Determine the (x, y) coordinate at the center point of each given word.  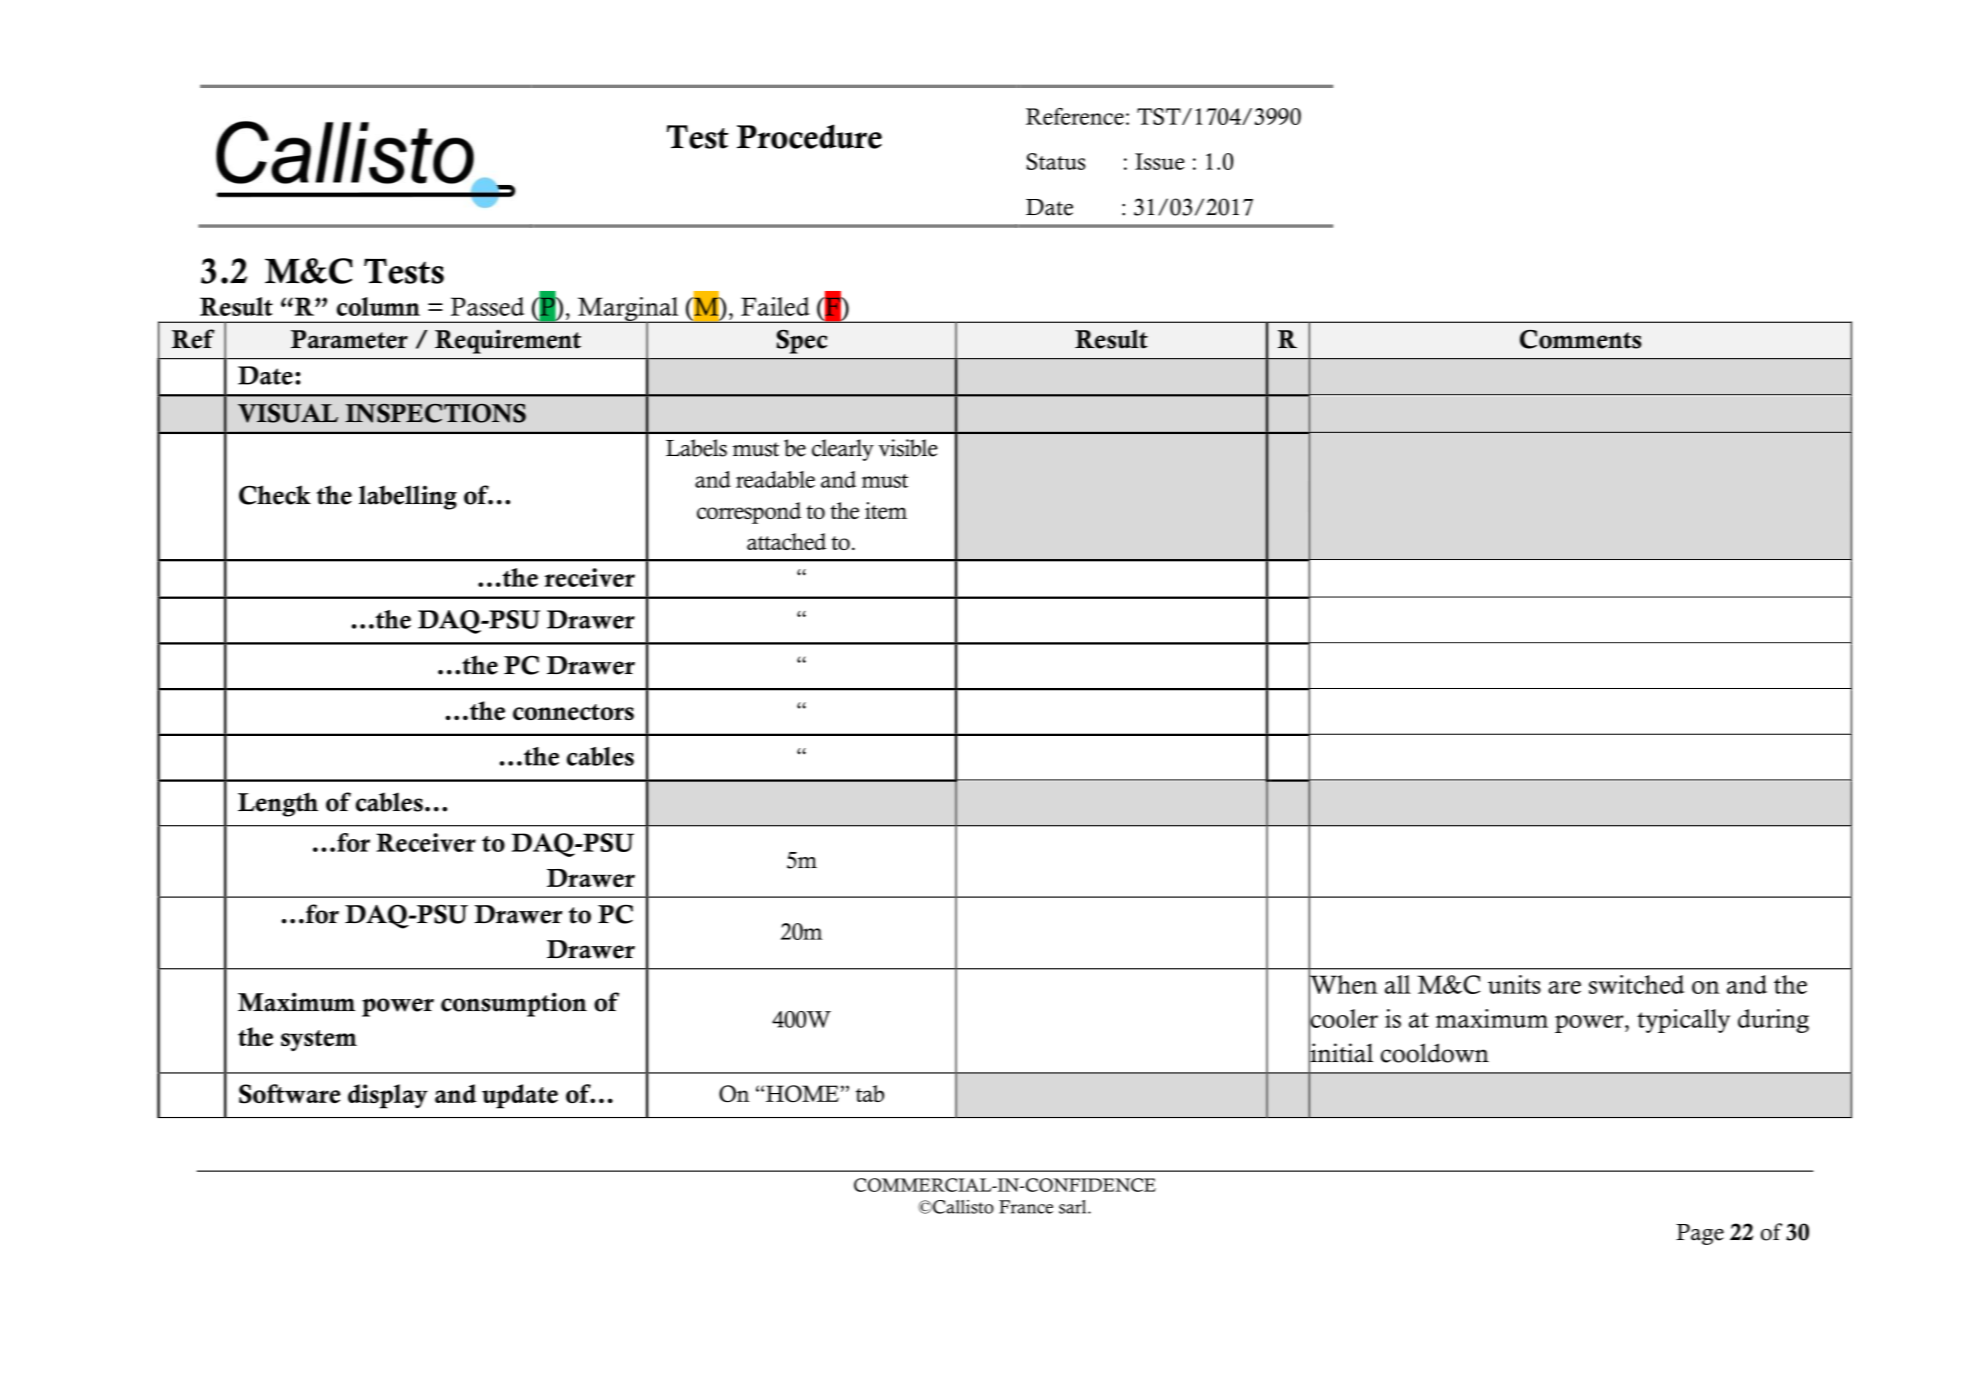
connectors (573, 712)
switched (1636, 984)
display (388, 1096)
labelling (408, 497)
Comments (1581, 339)
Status (1056, 161)
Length (278, 804)
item (886, 510)
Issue (1160, 161)
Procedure (809, 136)
